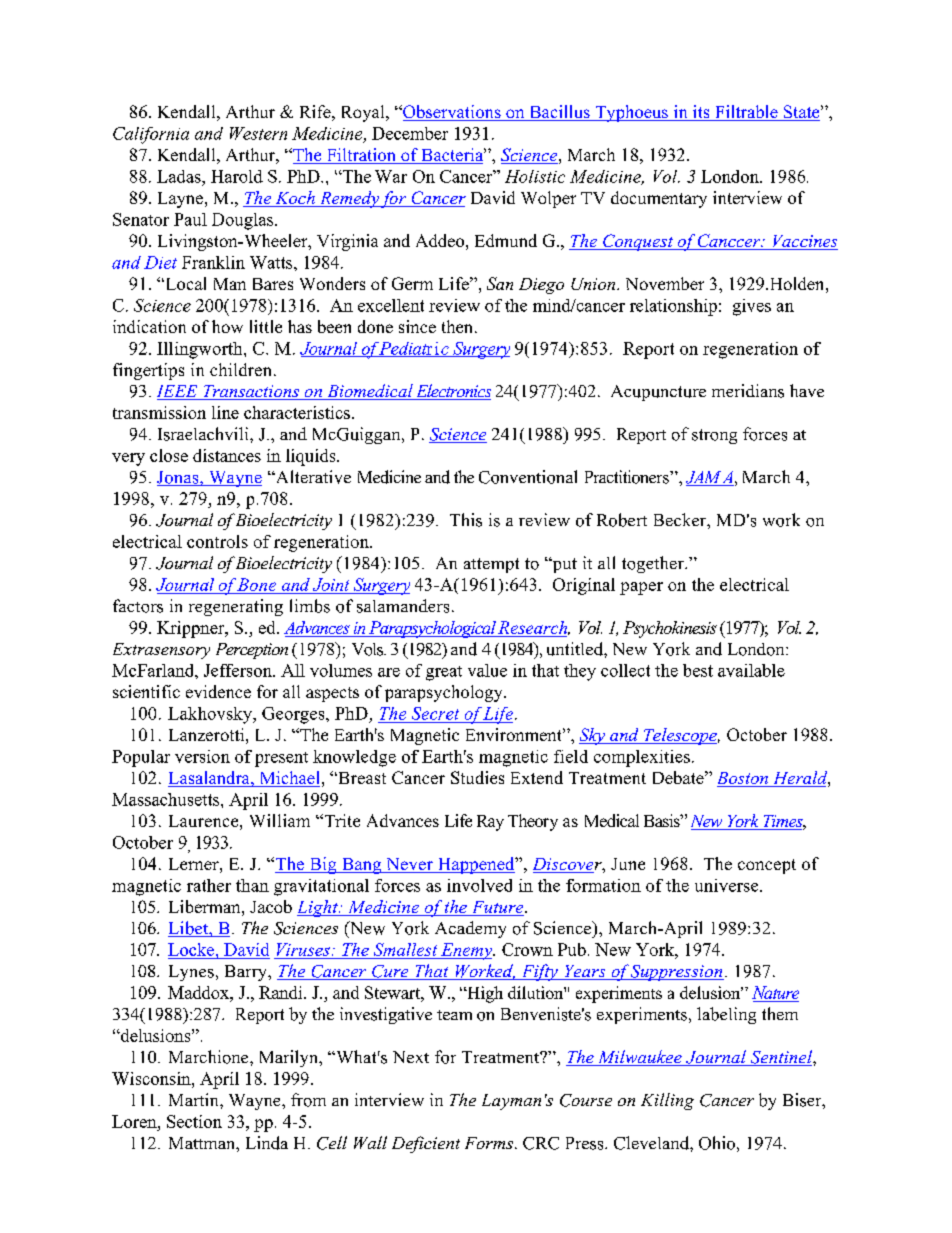  I want to click on Western, so click(258, 133).
